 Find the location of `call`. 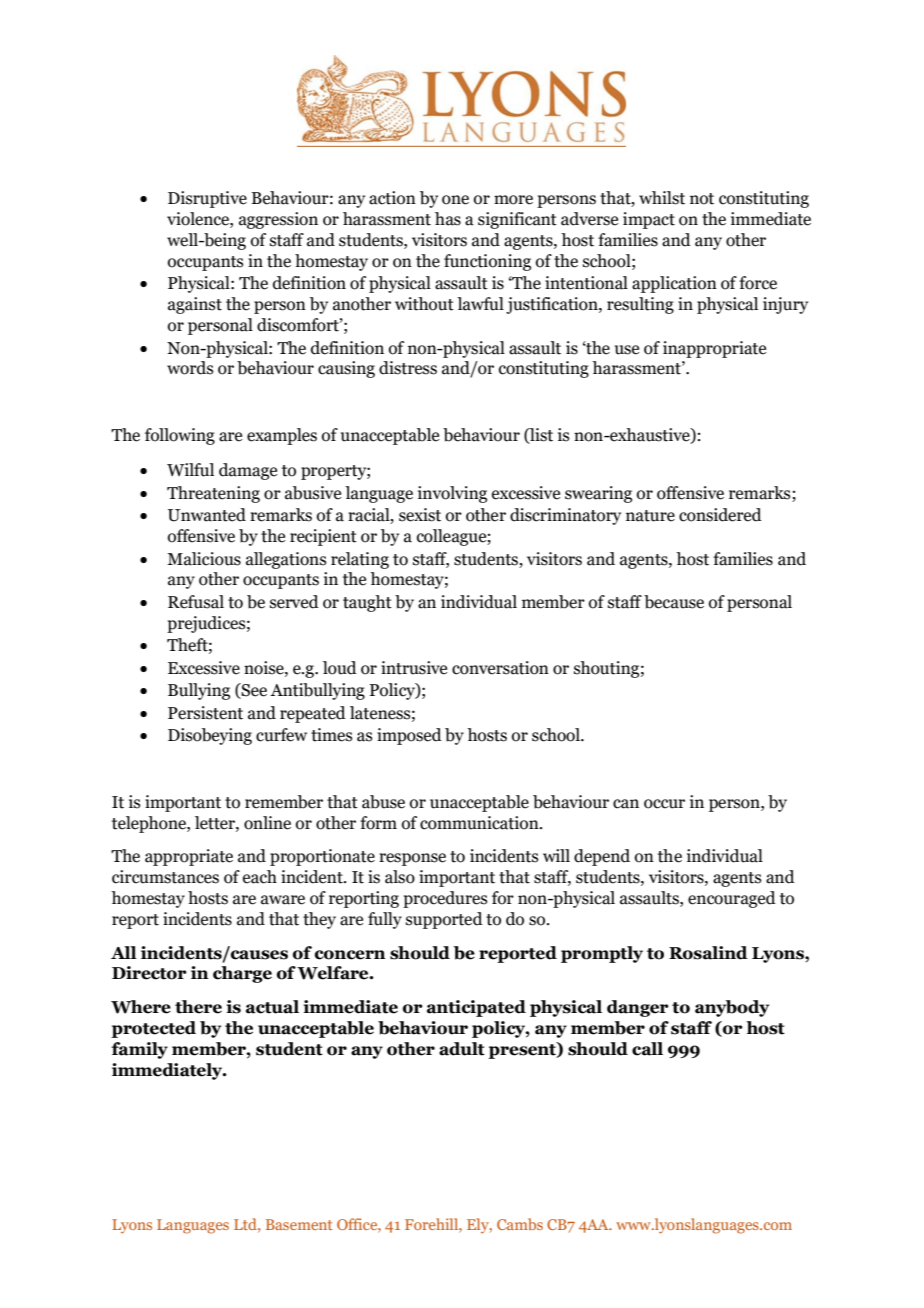

call is located at coordinates (647, 1049).
